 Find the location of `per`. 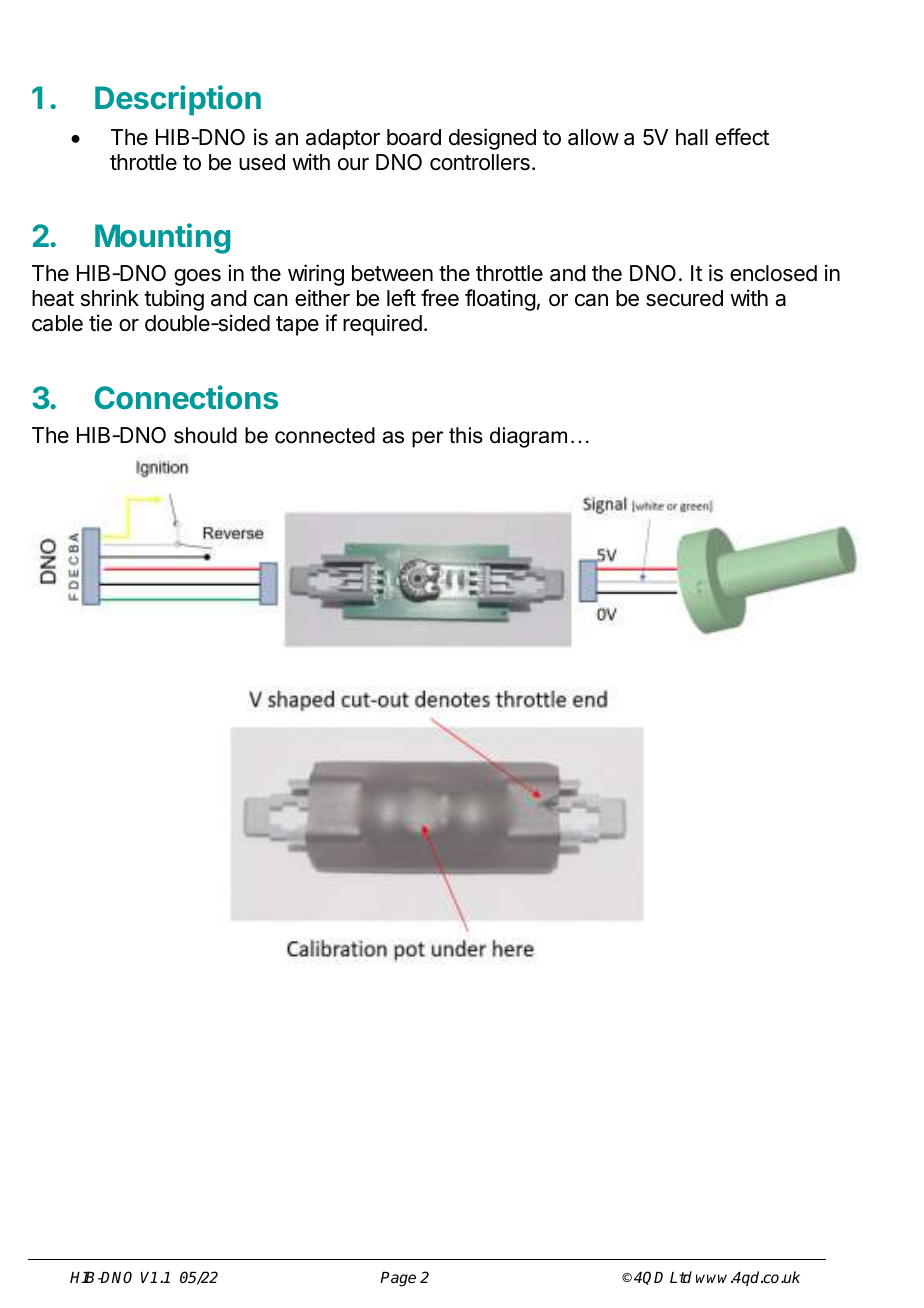

per is located at coordinates (427, 439).
